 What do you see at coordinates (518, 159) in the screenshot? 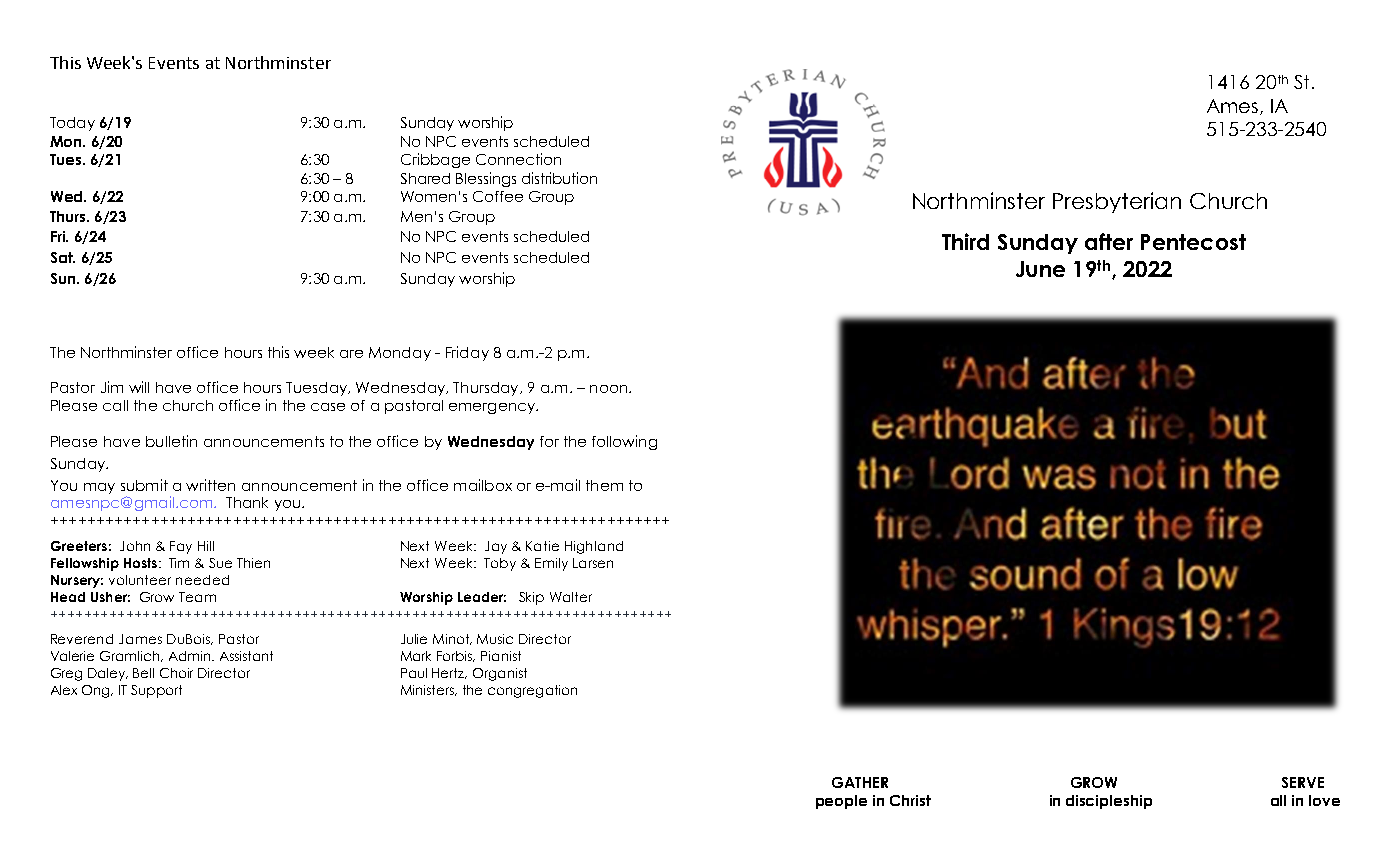
I see `Connection` at bounding box center [518, 159].
